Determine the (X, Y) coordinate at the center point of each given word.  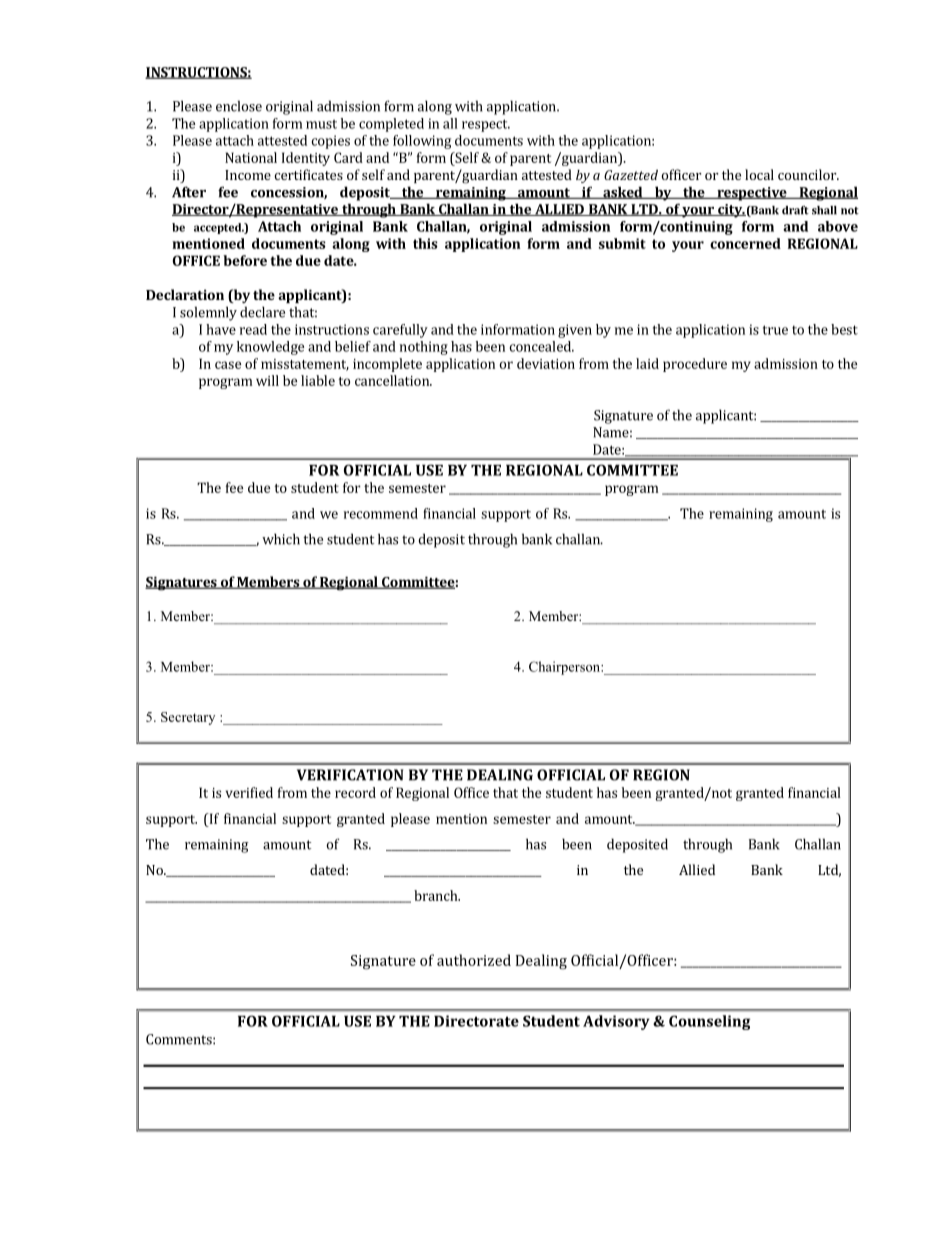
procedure (695, 365)
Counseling (709, 1022)
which (281, 539)
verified (249, 792)
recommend (381, 513)
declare (262, 312)
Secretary (188, 718)
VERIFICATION (350, 775)
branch (437, 895)
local (759, 174)
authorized (474, 960)
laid (647, 363)
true (775, 330)
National (251, 157)
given (575, 331)
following (422, 142)
